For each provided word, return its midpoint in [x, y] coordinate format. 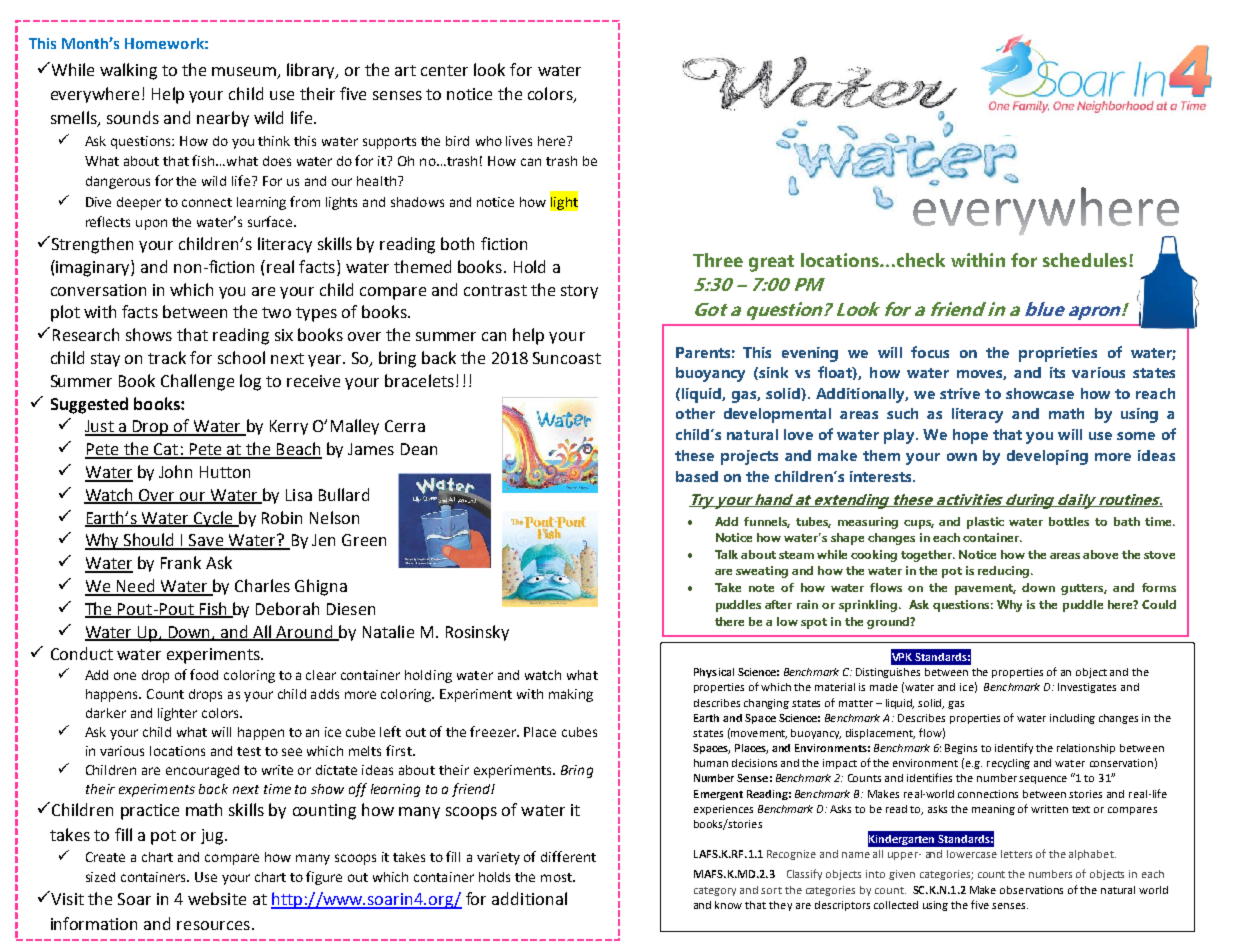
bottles [1069, 521]
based [697, 476]
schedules [1086, 260]
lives [519, 141]
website [217, 898]
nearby [223, 119]
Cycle [213, 519]
